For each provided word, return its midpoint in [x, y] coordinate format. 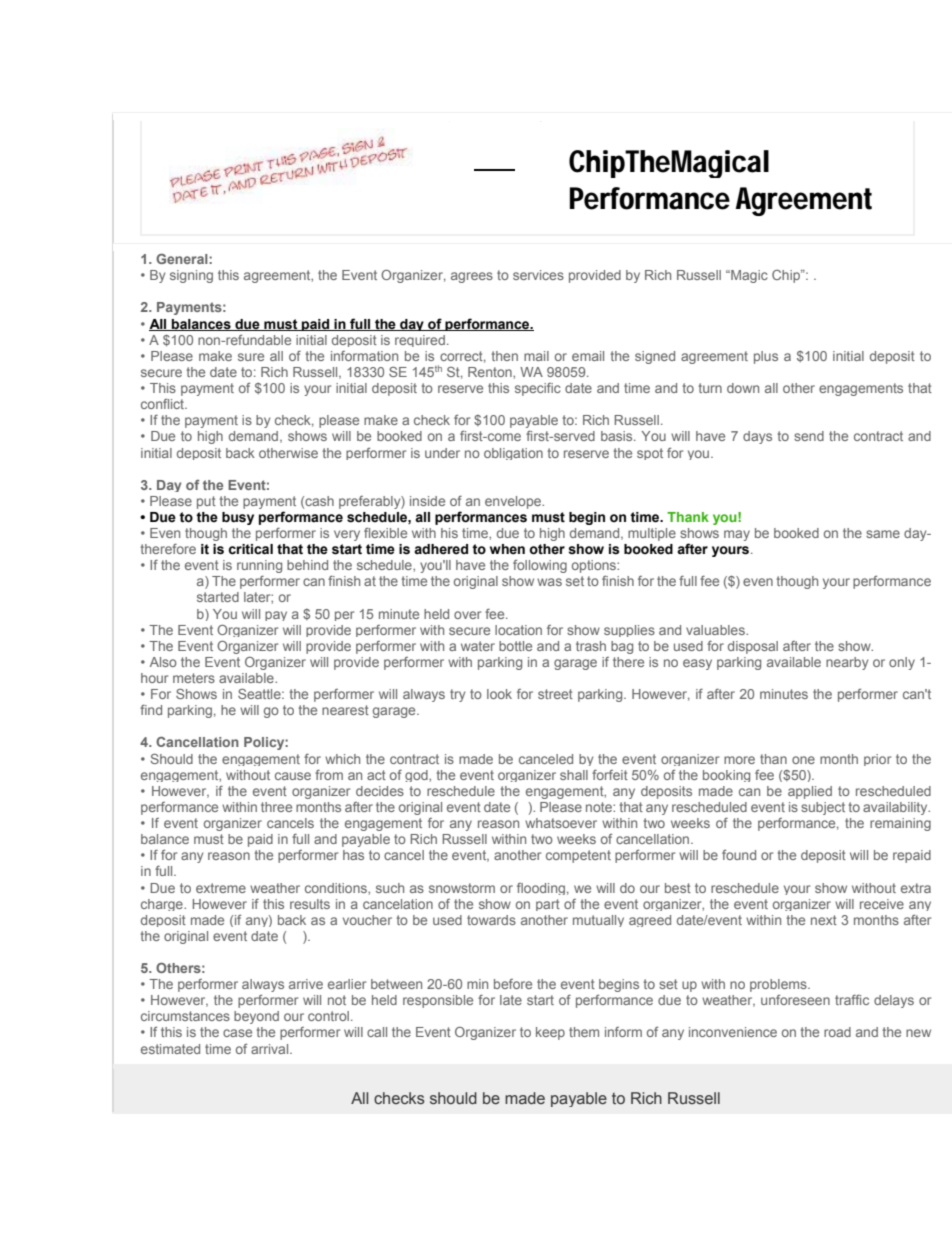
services [538, 275]
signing [191, 276]
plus [766, 357]
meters [194, 678]
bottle [515, 646]
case [237, 1033]
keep [550, 1033]
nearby [847, 663]
